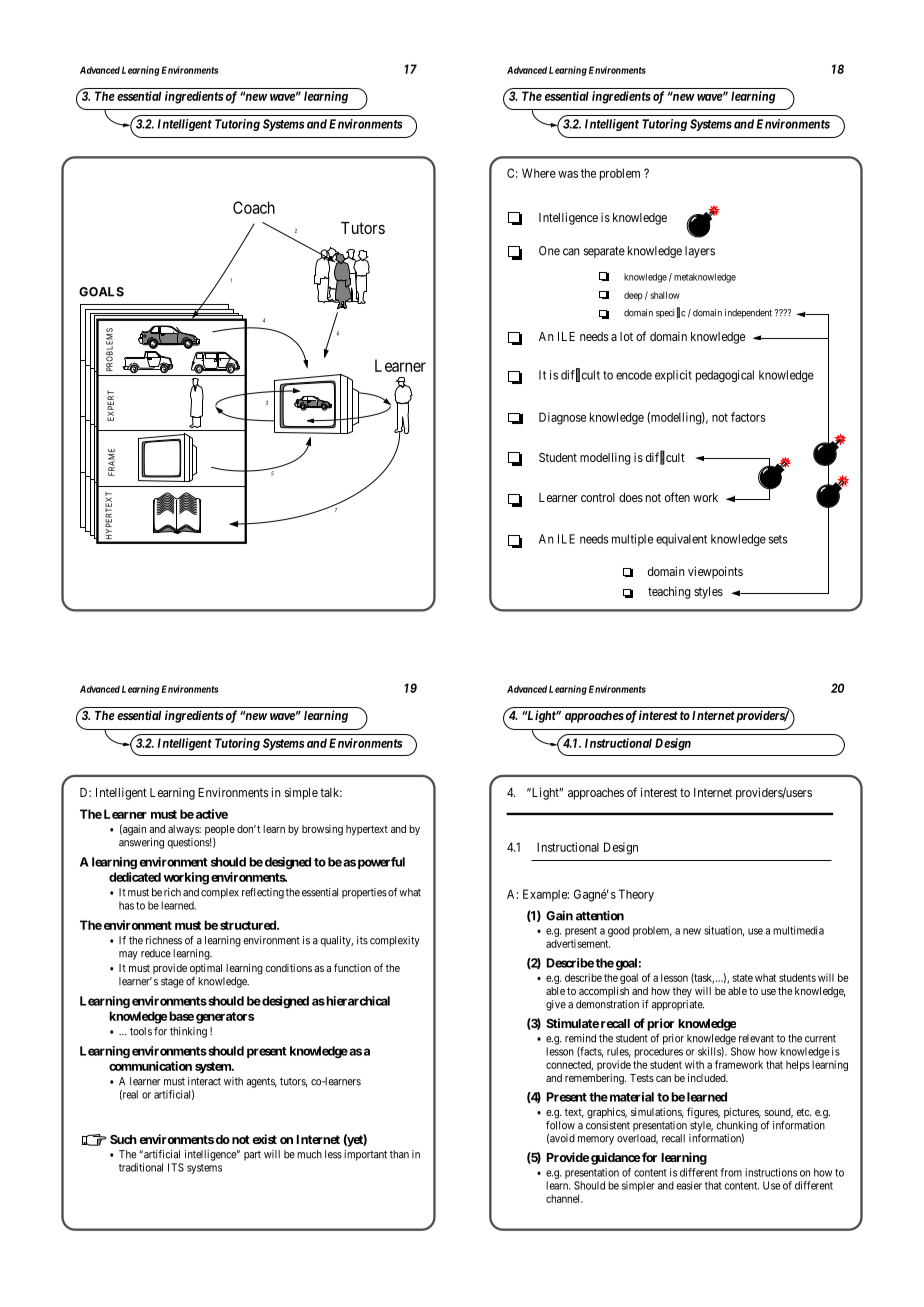 This image has height=1307, width=924. Describe the element at coordinates (254, 207) in the image. I see `Coach` at that location.
